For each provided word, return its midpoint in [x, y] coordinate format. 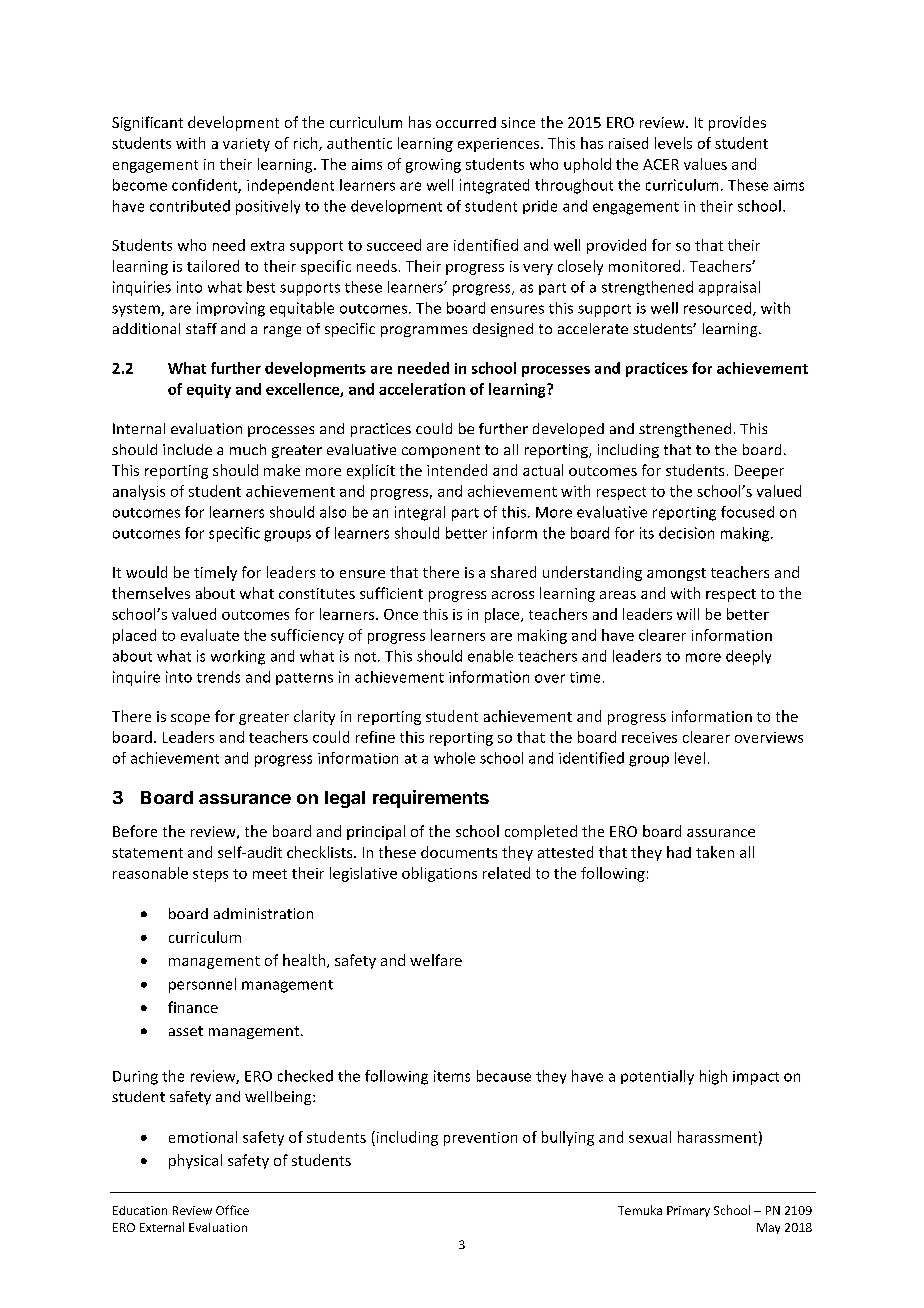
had [679, 852]
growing [433, 166]
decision [686, 533]
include [187, 449]
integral [420, 513]
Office [232, 1210]
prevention [480, 1139]
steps [210, 875]
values [705, 164]
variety [246, 145]
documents [459, 852]
